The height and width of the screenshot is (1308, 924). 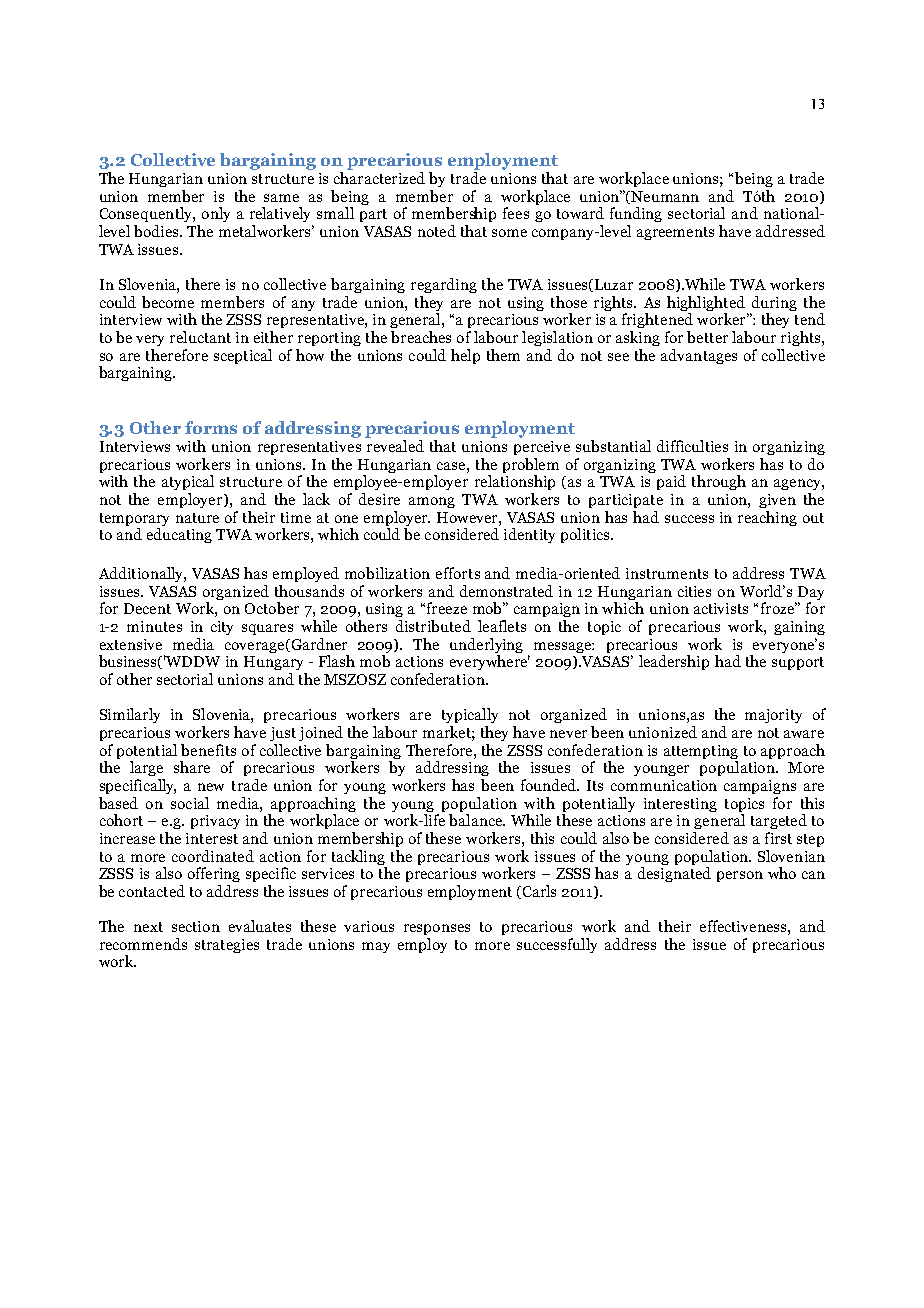 What do you see at coordinates (437, 929) in the screenshot?
I see `responses` at bounding box center [437, 929].
